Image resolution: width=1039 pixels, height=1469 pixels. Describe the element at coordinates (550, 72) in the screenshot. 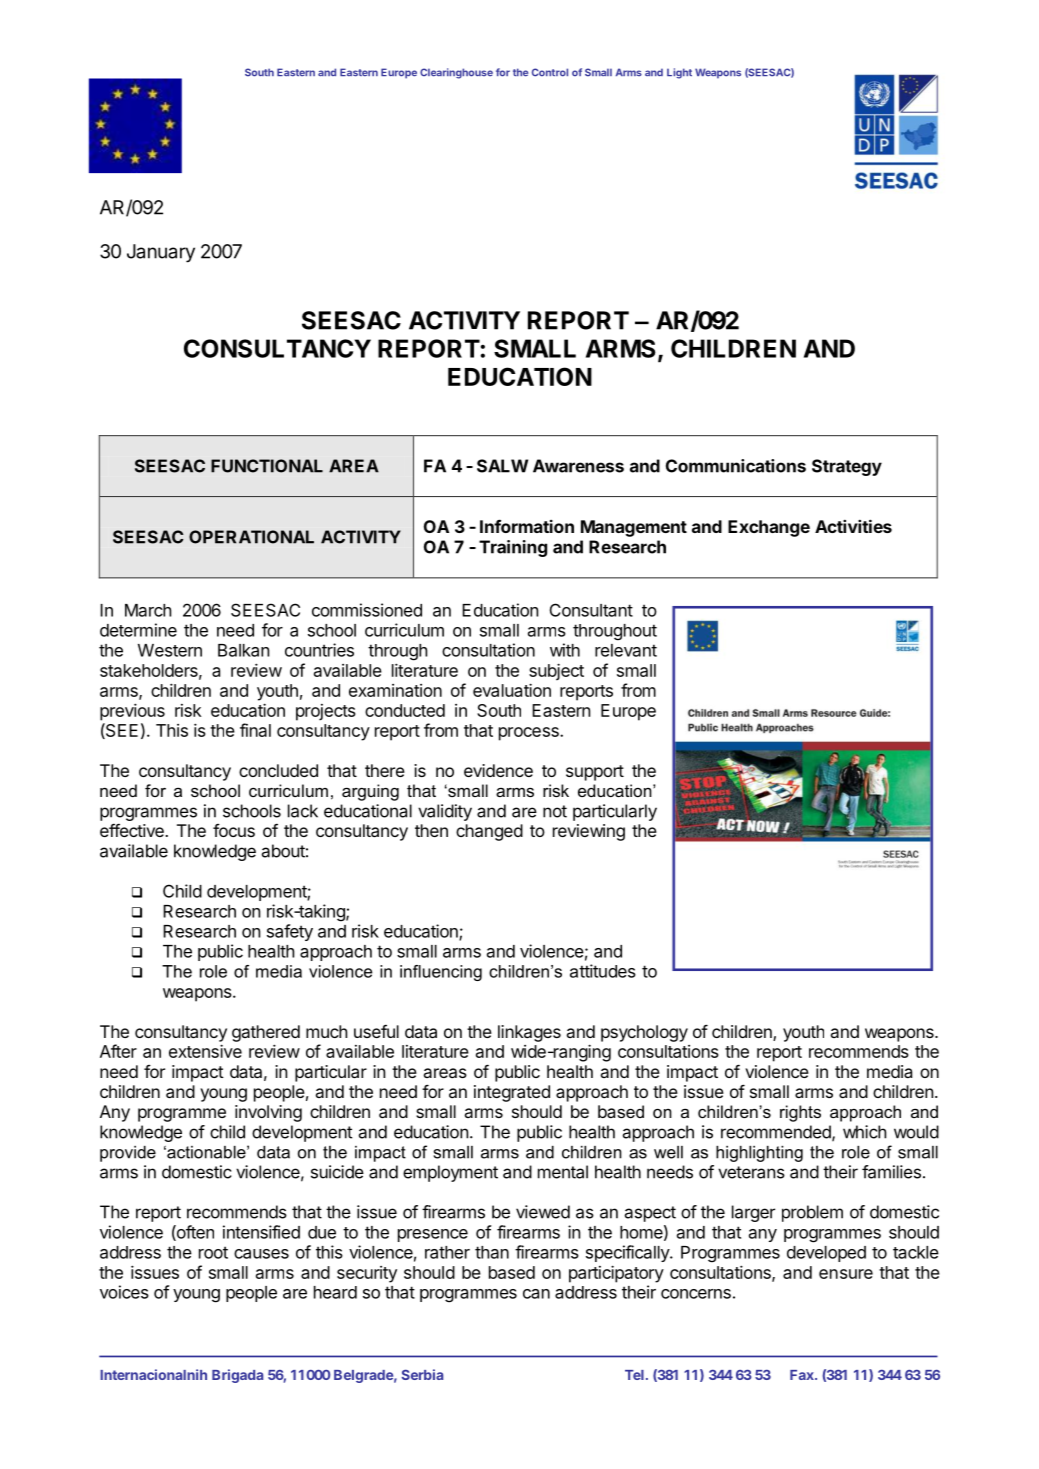

I see `Control` at that location.
